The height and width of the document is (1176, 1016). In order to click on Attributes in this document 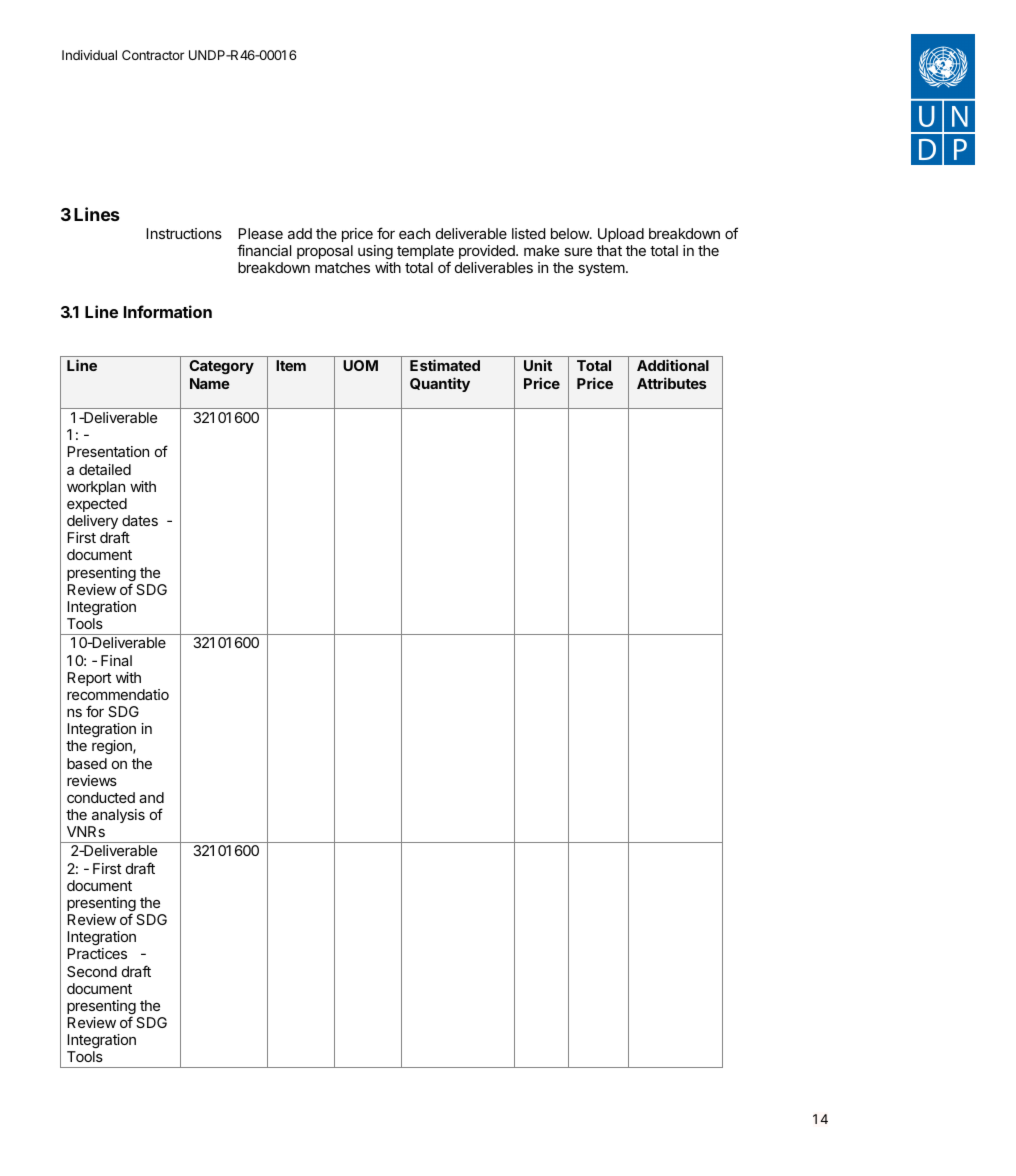, I will do `click(672, 383)`.
